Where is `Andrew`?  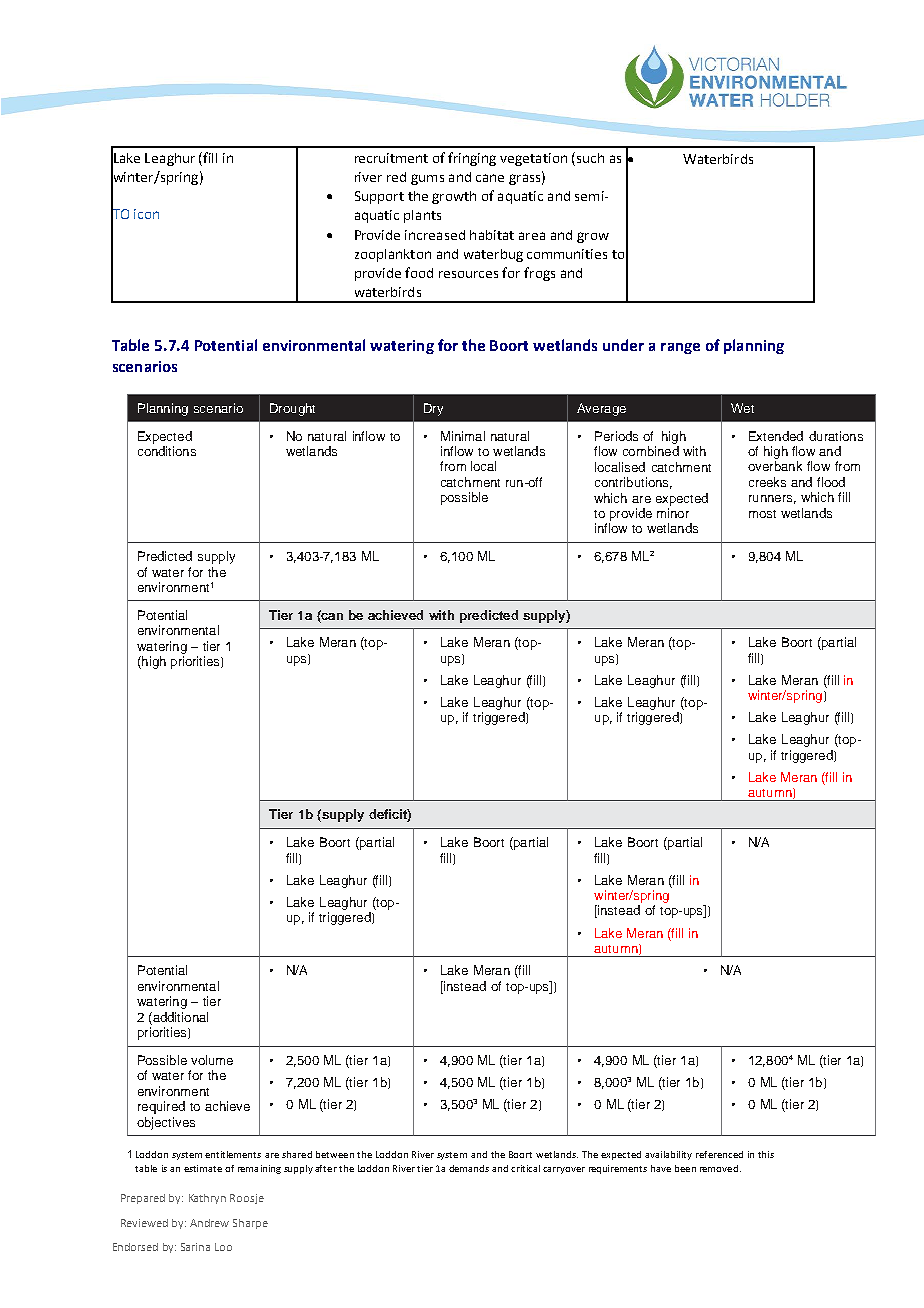
Andrew is located at coordinates (209, 1223).
